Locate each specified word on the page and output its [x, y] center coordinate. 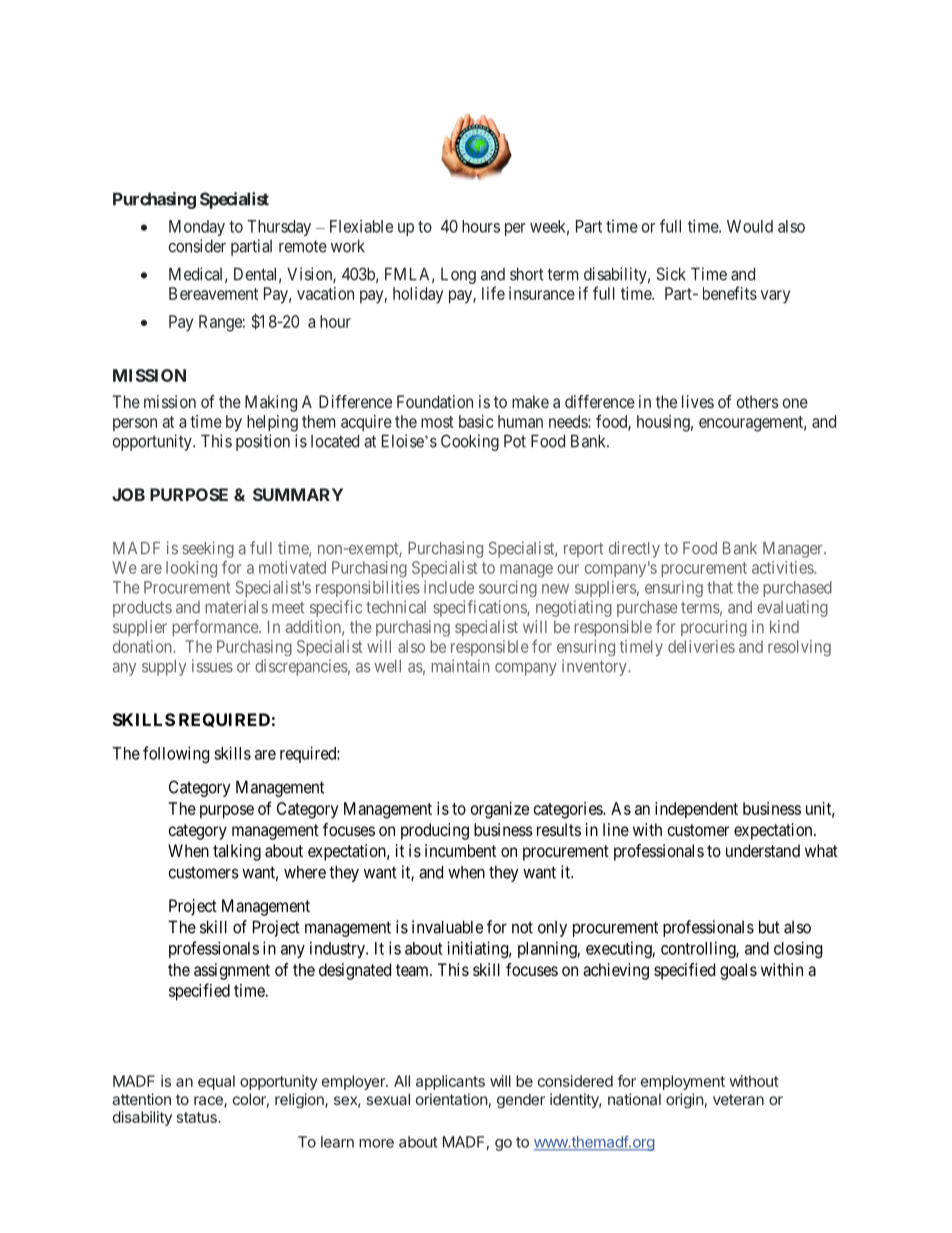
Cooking [470, 442]
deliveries [701, 646]
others [758, 401]
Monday [197, 228]
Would [750, 226]
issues [212, 666]
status [198, 1117]
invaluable [447, 927]
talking [237, 852]
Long [458, 276]
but [769, 927]
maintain [460, 666]
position [263, 442]
